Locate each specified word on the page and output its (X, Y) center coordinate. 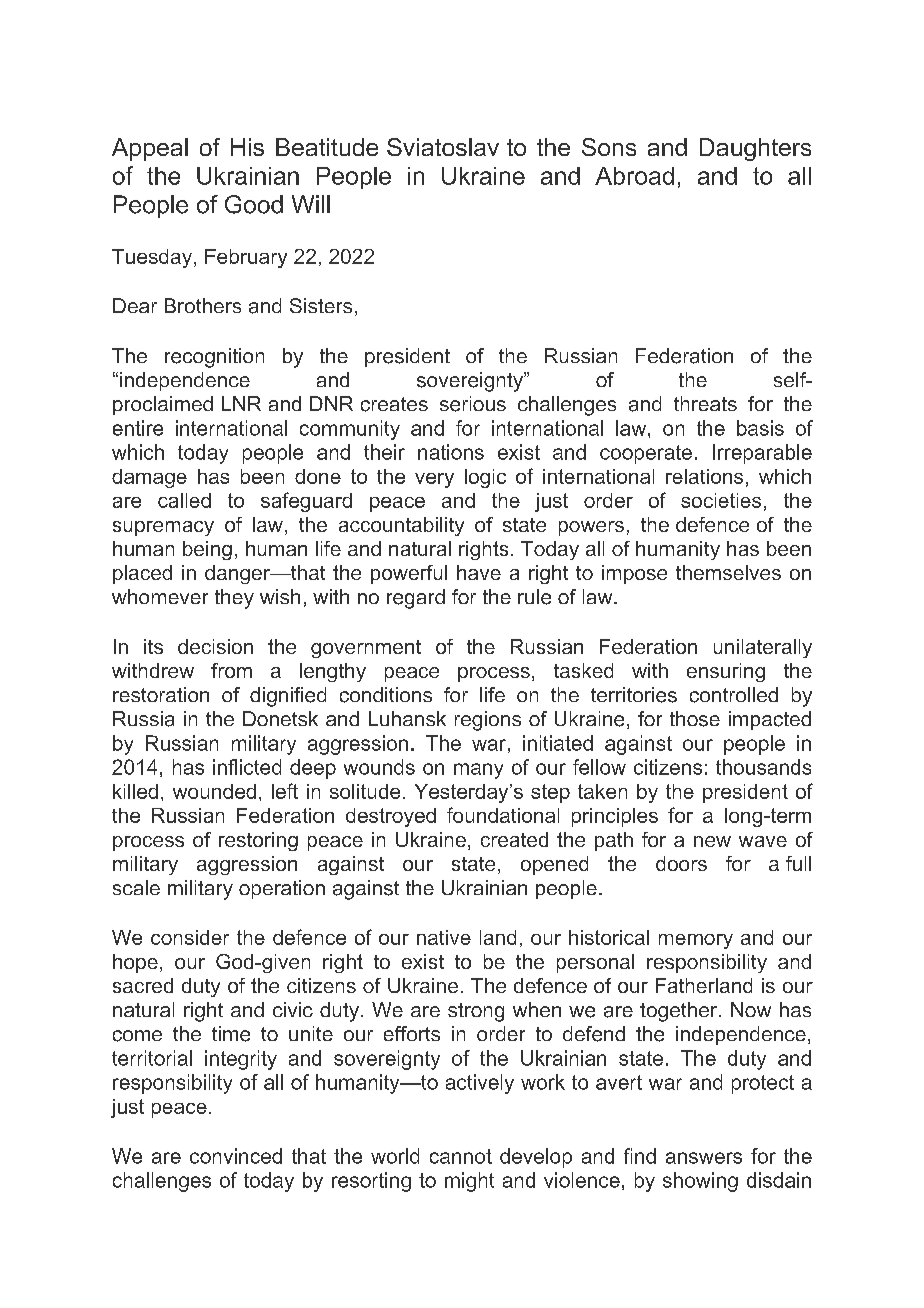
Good (254, 204)
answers (704, 1158)
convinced (236, 1156)
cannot (461, 1156)
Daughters (755, 149)
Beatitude (327, 147)
